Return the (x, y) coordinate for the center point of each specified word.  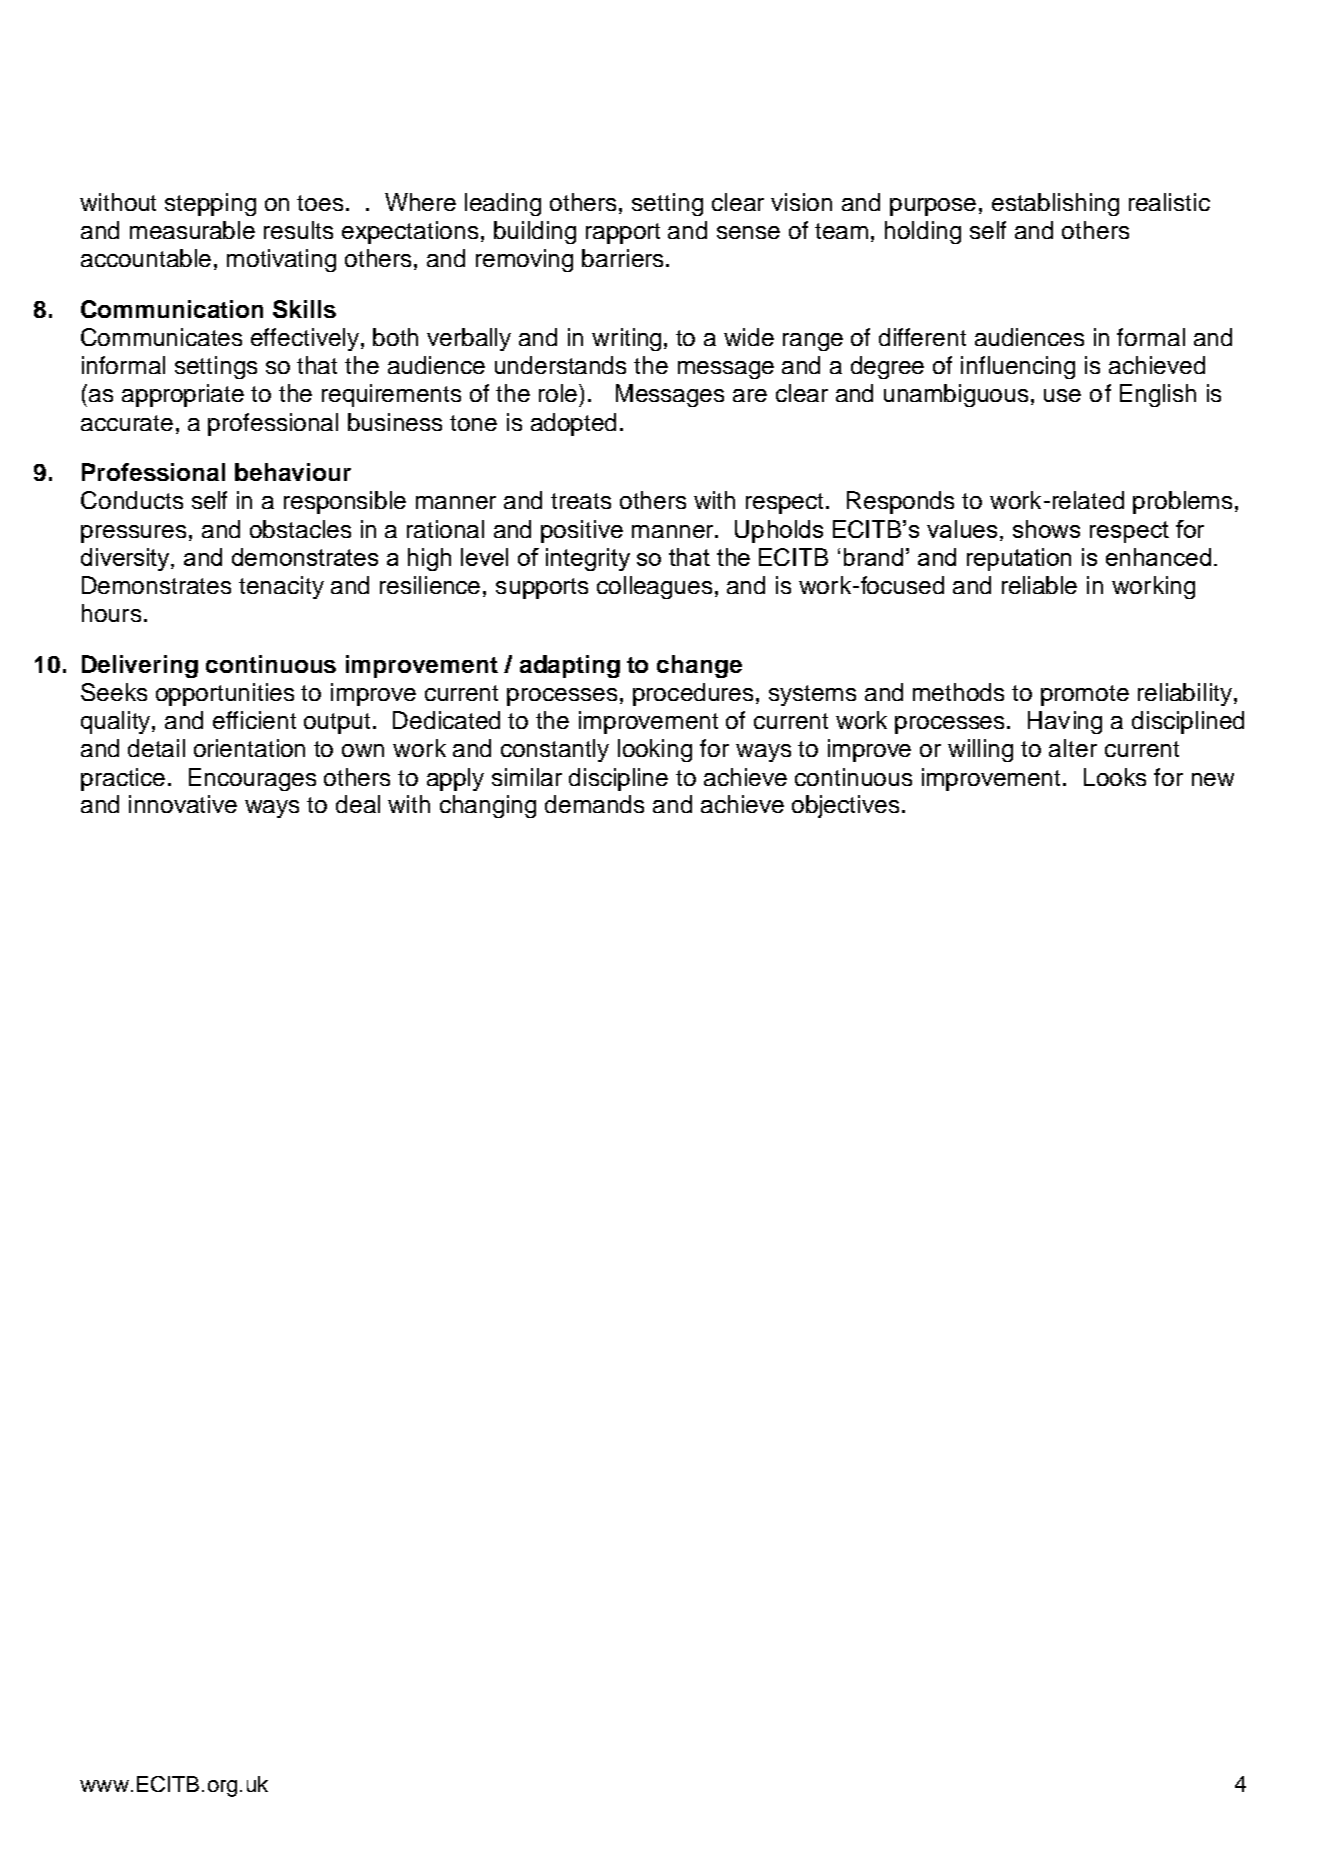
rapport (623, 233)
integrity (588, 559)
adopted (573, 424)
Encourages (252, 779)
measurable (192, 230)
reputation (1019, 559)
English (1158, 395)
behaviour (293, 472)
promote (1085, 695)
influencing (1018, 367)
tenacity (281, 587)
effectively (306, 339)
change (699, 666)
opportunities (225, 694)
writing (628, 339)
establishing (1055, 204)
